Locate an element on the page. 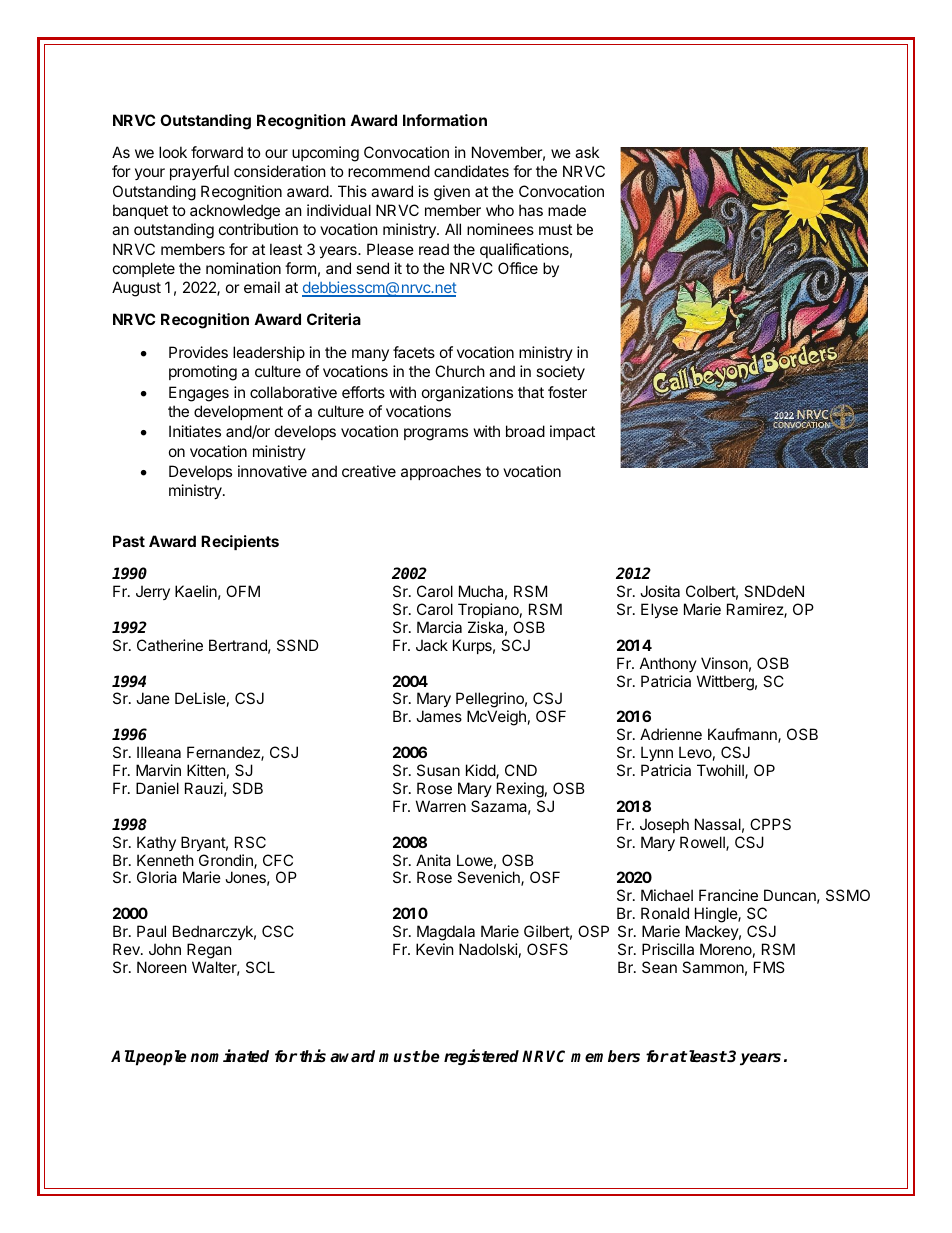 Image resolution: width=952 pixels, height=1233 pixels. nominated is located at coordinates (229, 1056).
